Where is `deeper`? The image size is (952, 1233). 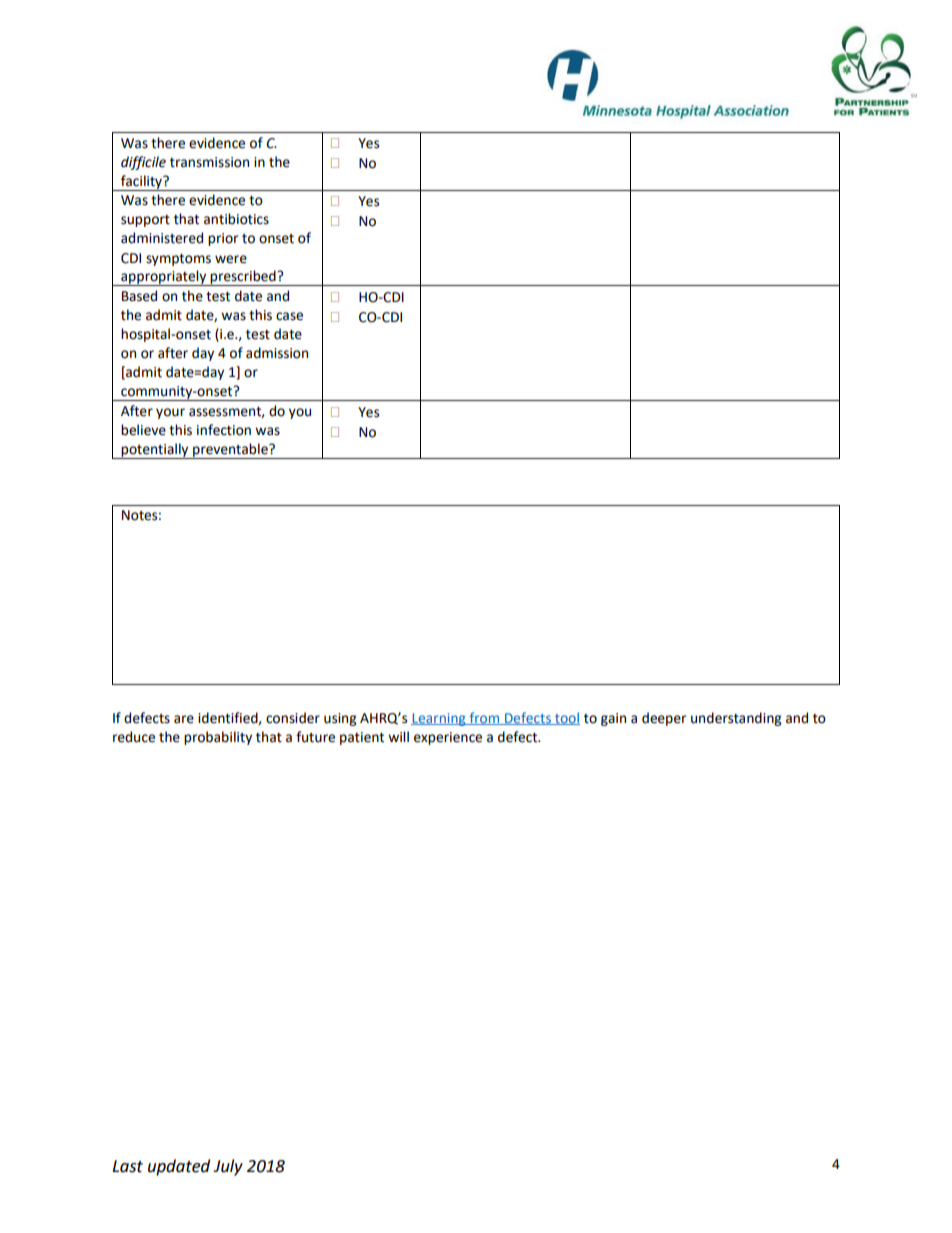 deeper is located at coordinates (664, 719).
